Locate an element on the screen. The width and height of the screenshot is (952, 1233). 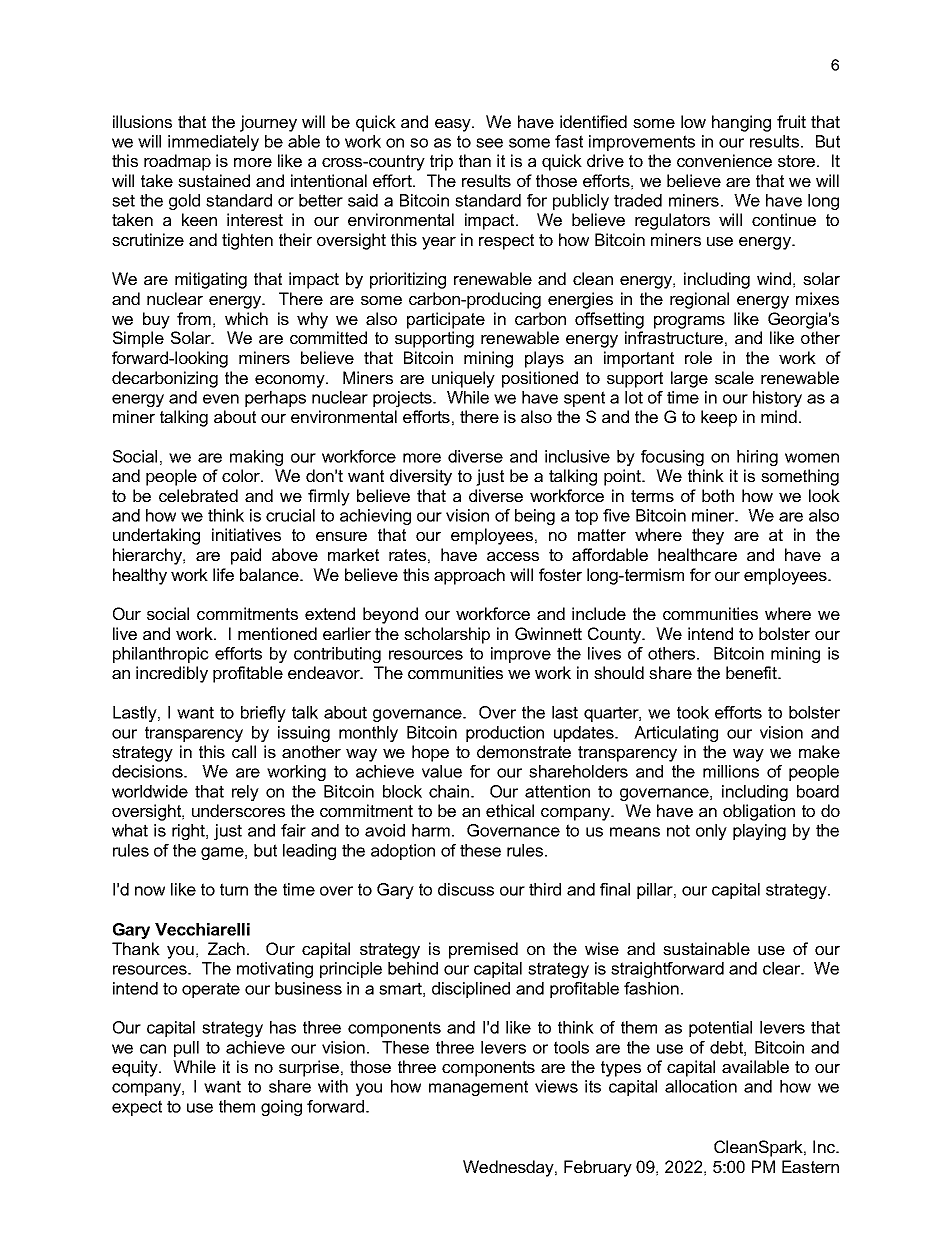
chain is located at coordinates (450, 791).
